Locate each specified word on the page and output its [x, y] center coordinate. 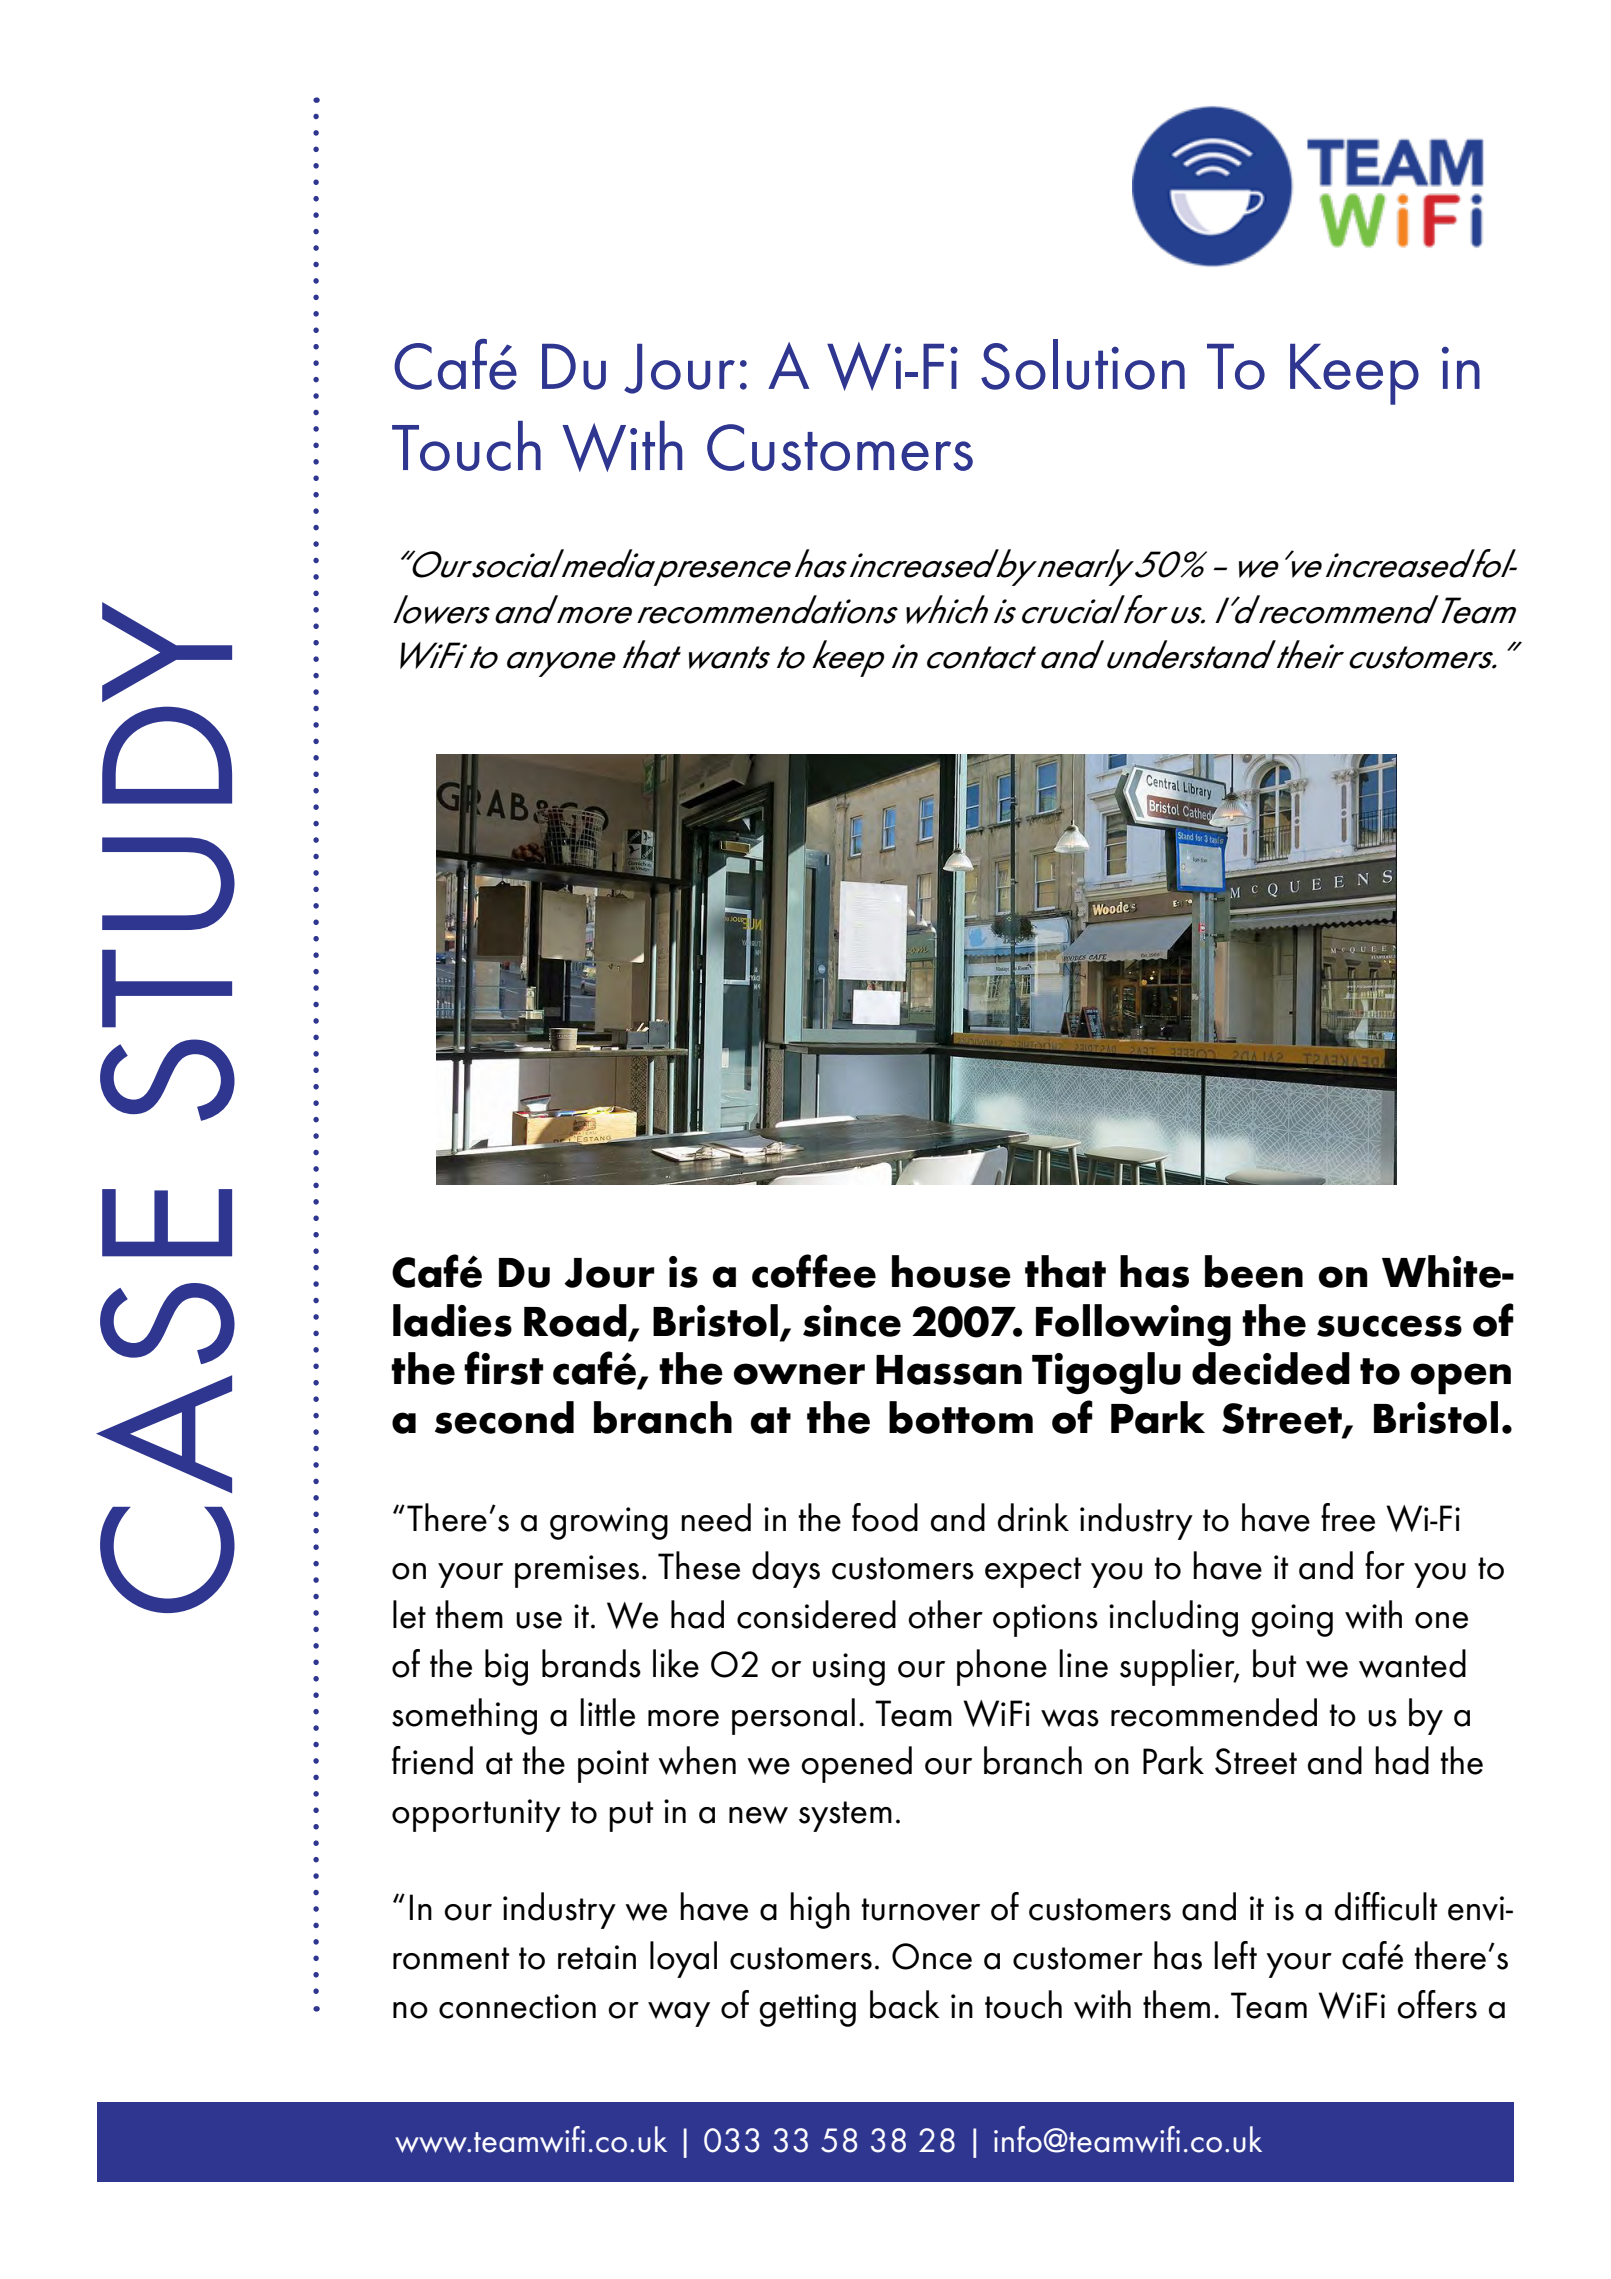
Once [932, 1956]
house [951, 1271]
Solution [1083, 364]
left [1235, 1955]
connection [517, 2006]
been [1254, 1271]
